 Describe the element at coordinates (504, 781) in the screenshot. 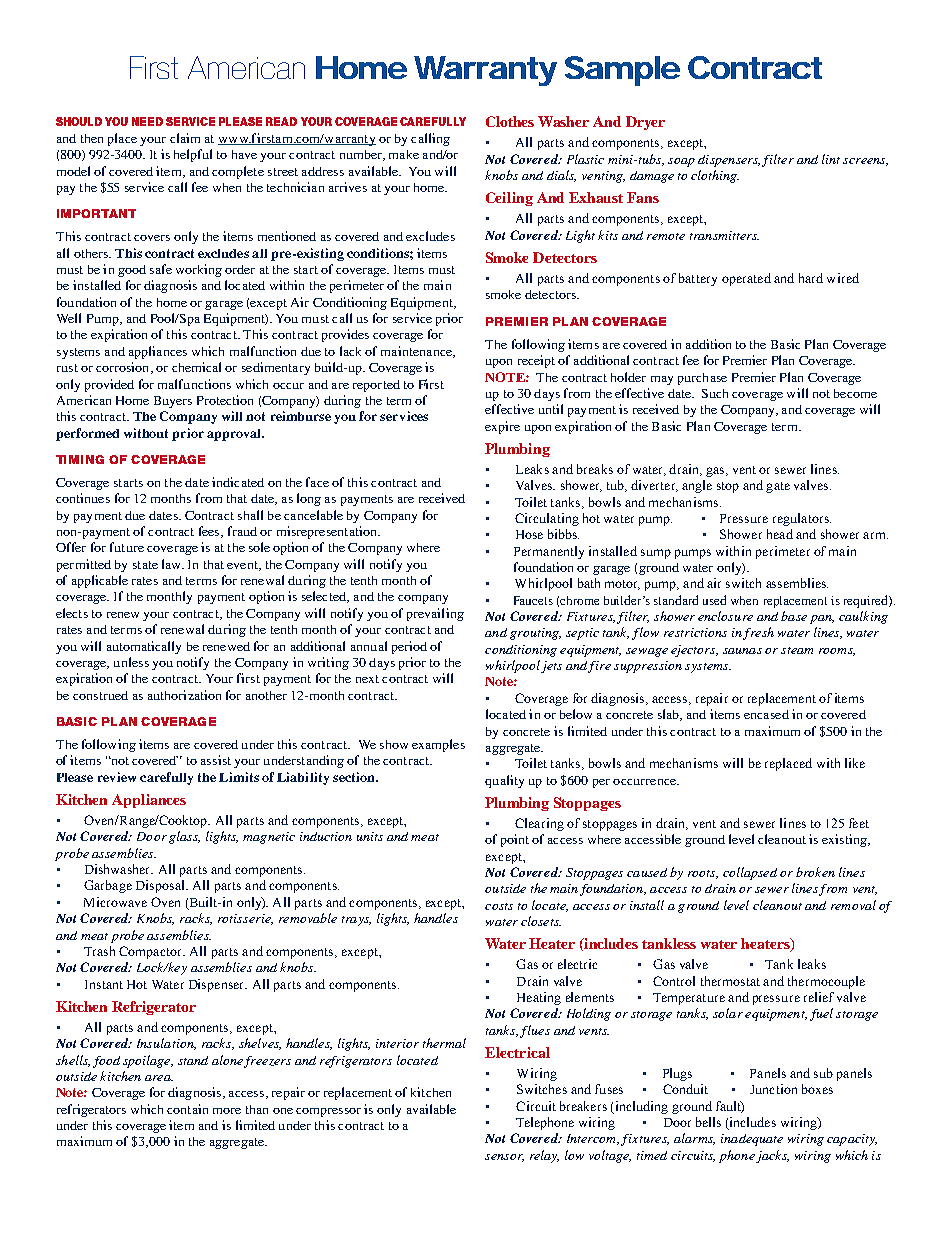

I see `quality` at that location.
